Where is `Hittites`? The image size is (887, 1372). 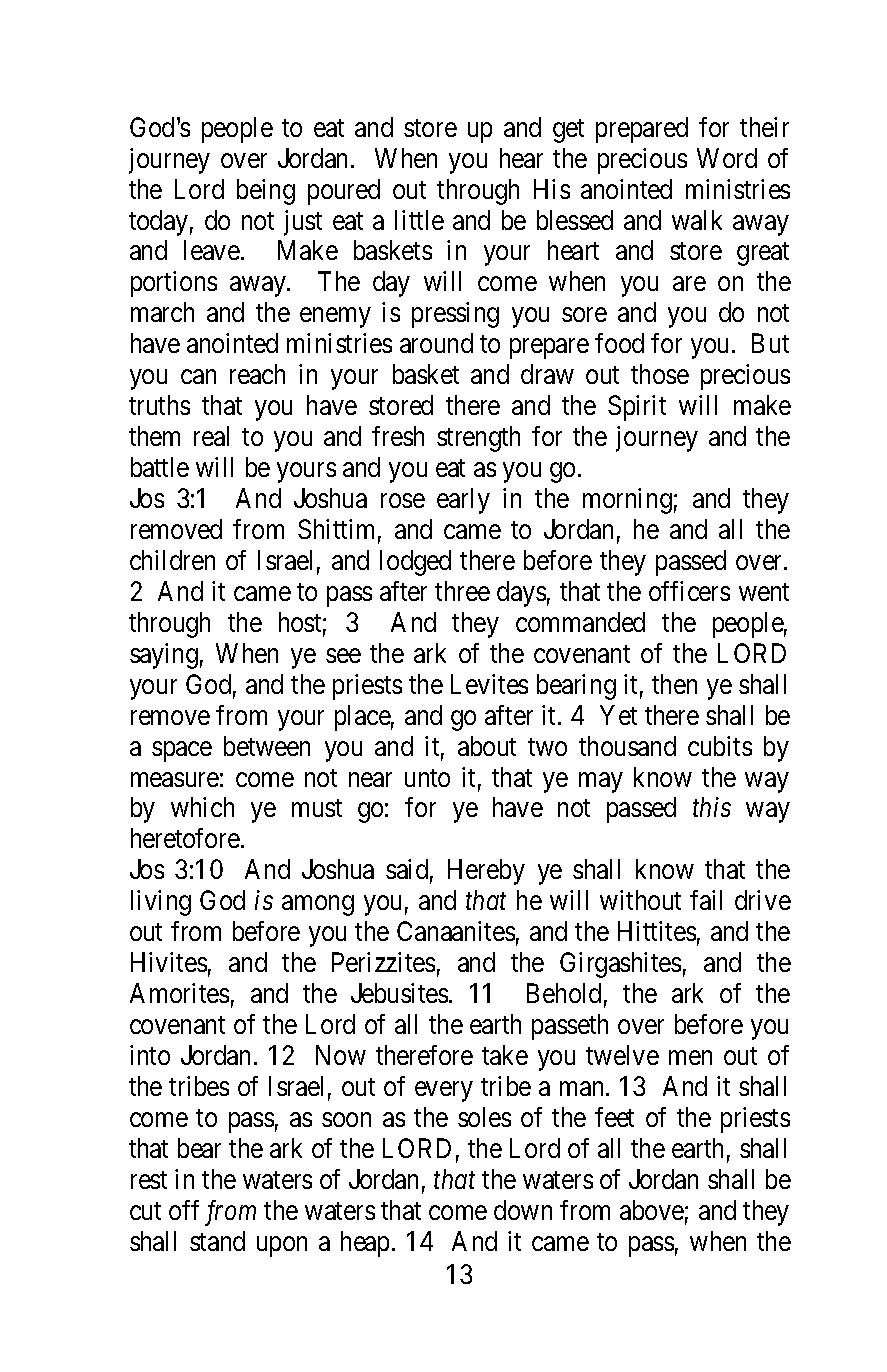 Hittites is located at coordinates (657, 931).
